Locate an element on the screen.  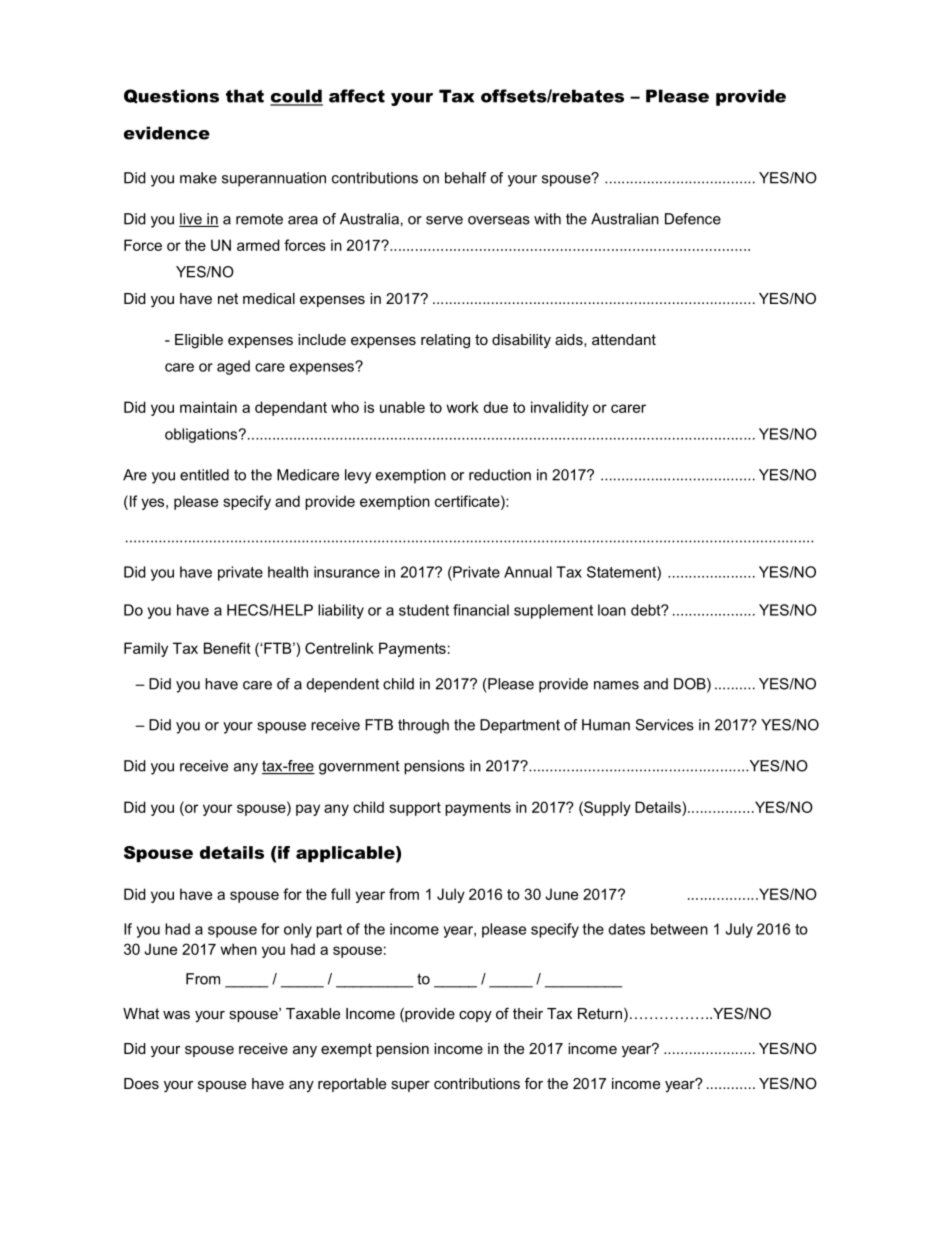
when is located at coordinates (238, 949).
